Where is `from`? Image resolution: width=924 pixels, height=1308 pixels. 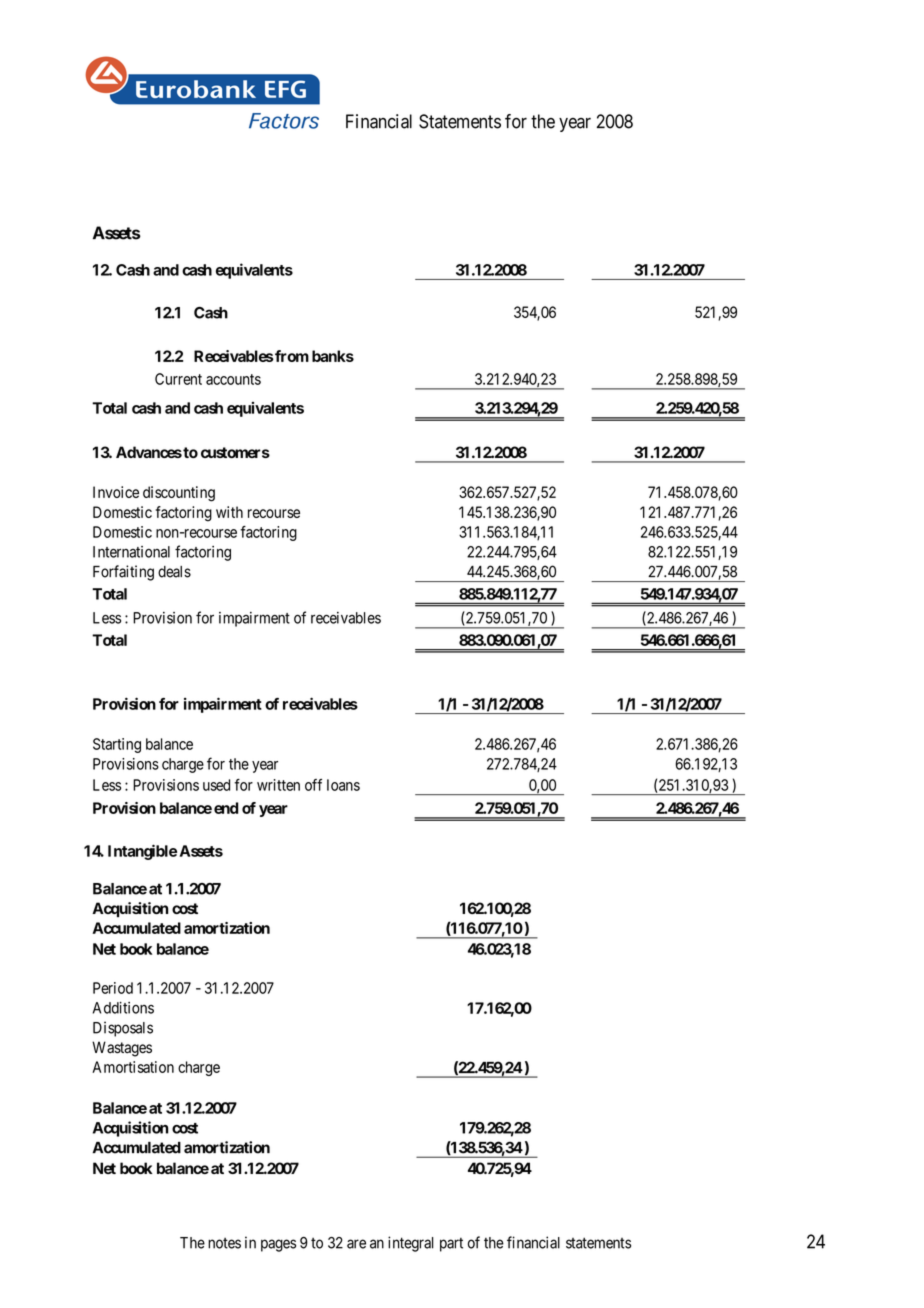 from is located at coordinates (291, 356).
